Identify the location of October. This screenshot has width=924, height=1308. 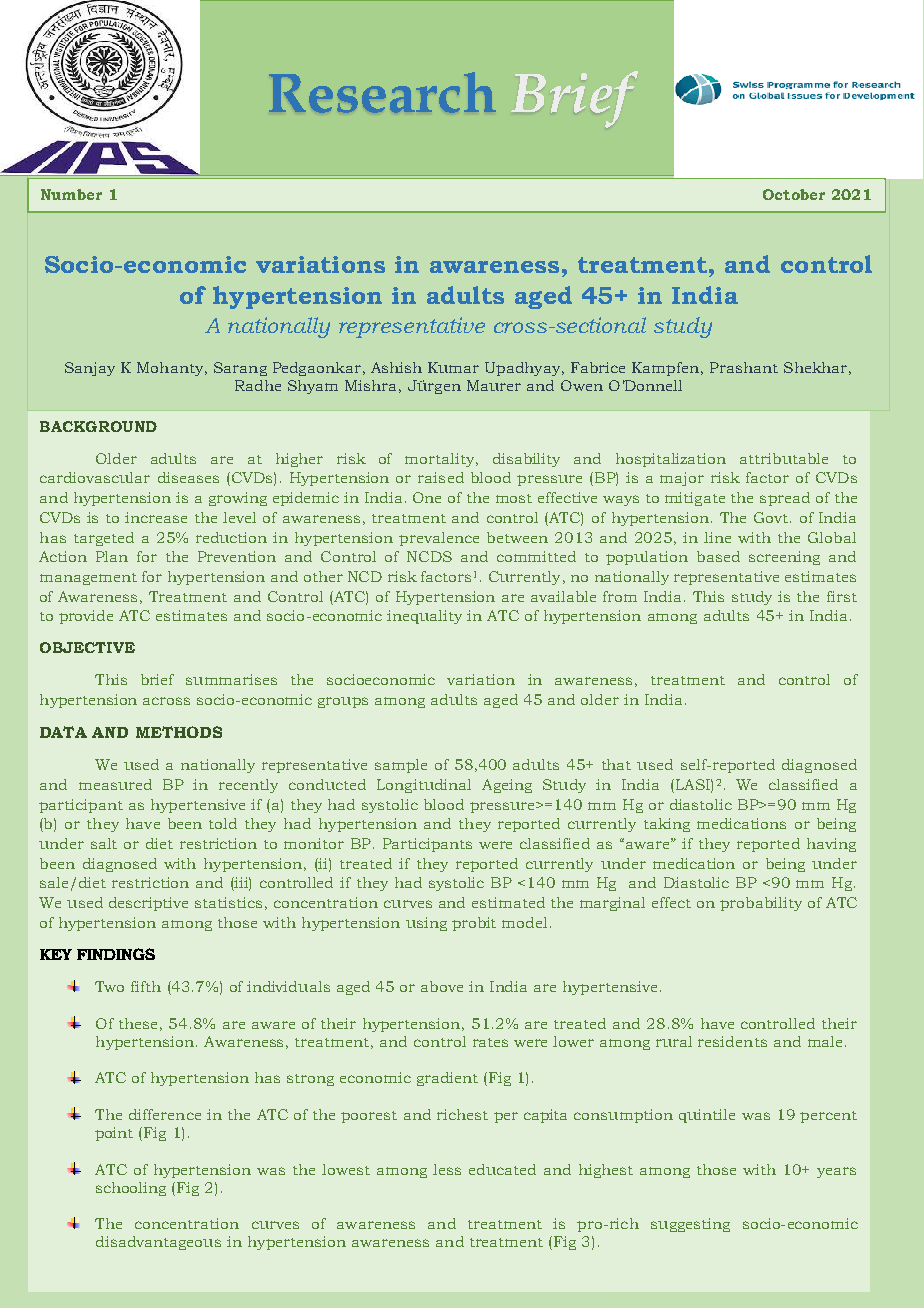
(794, 194).
